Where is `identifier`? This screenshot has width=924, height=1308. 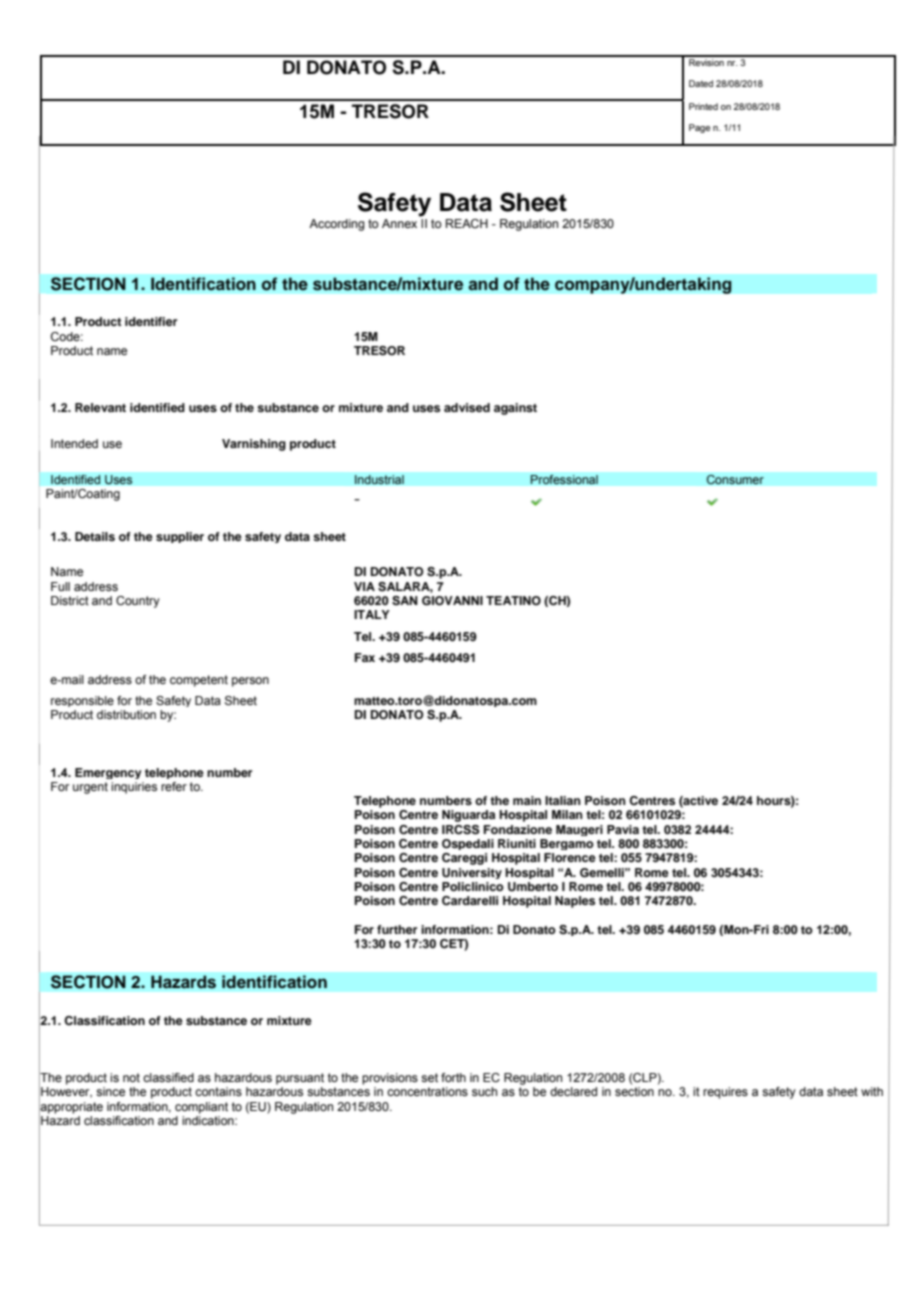 identifier is located at coordinates (151, 321).
